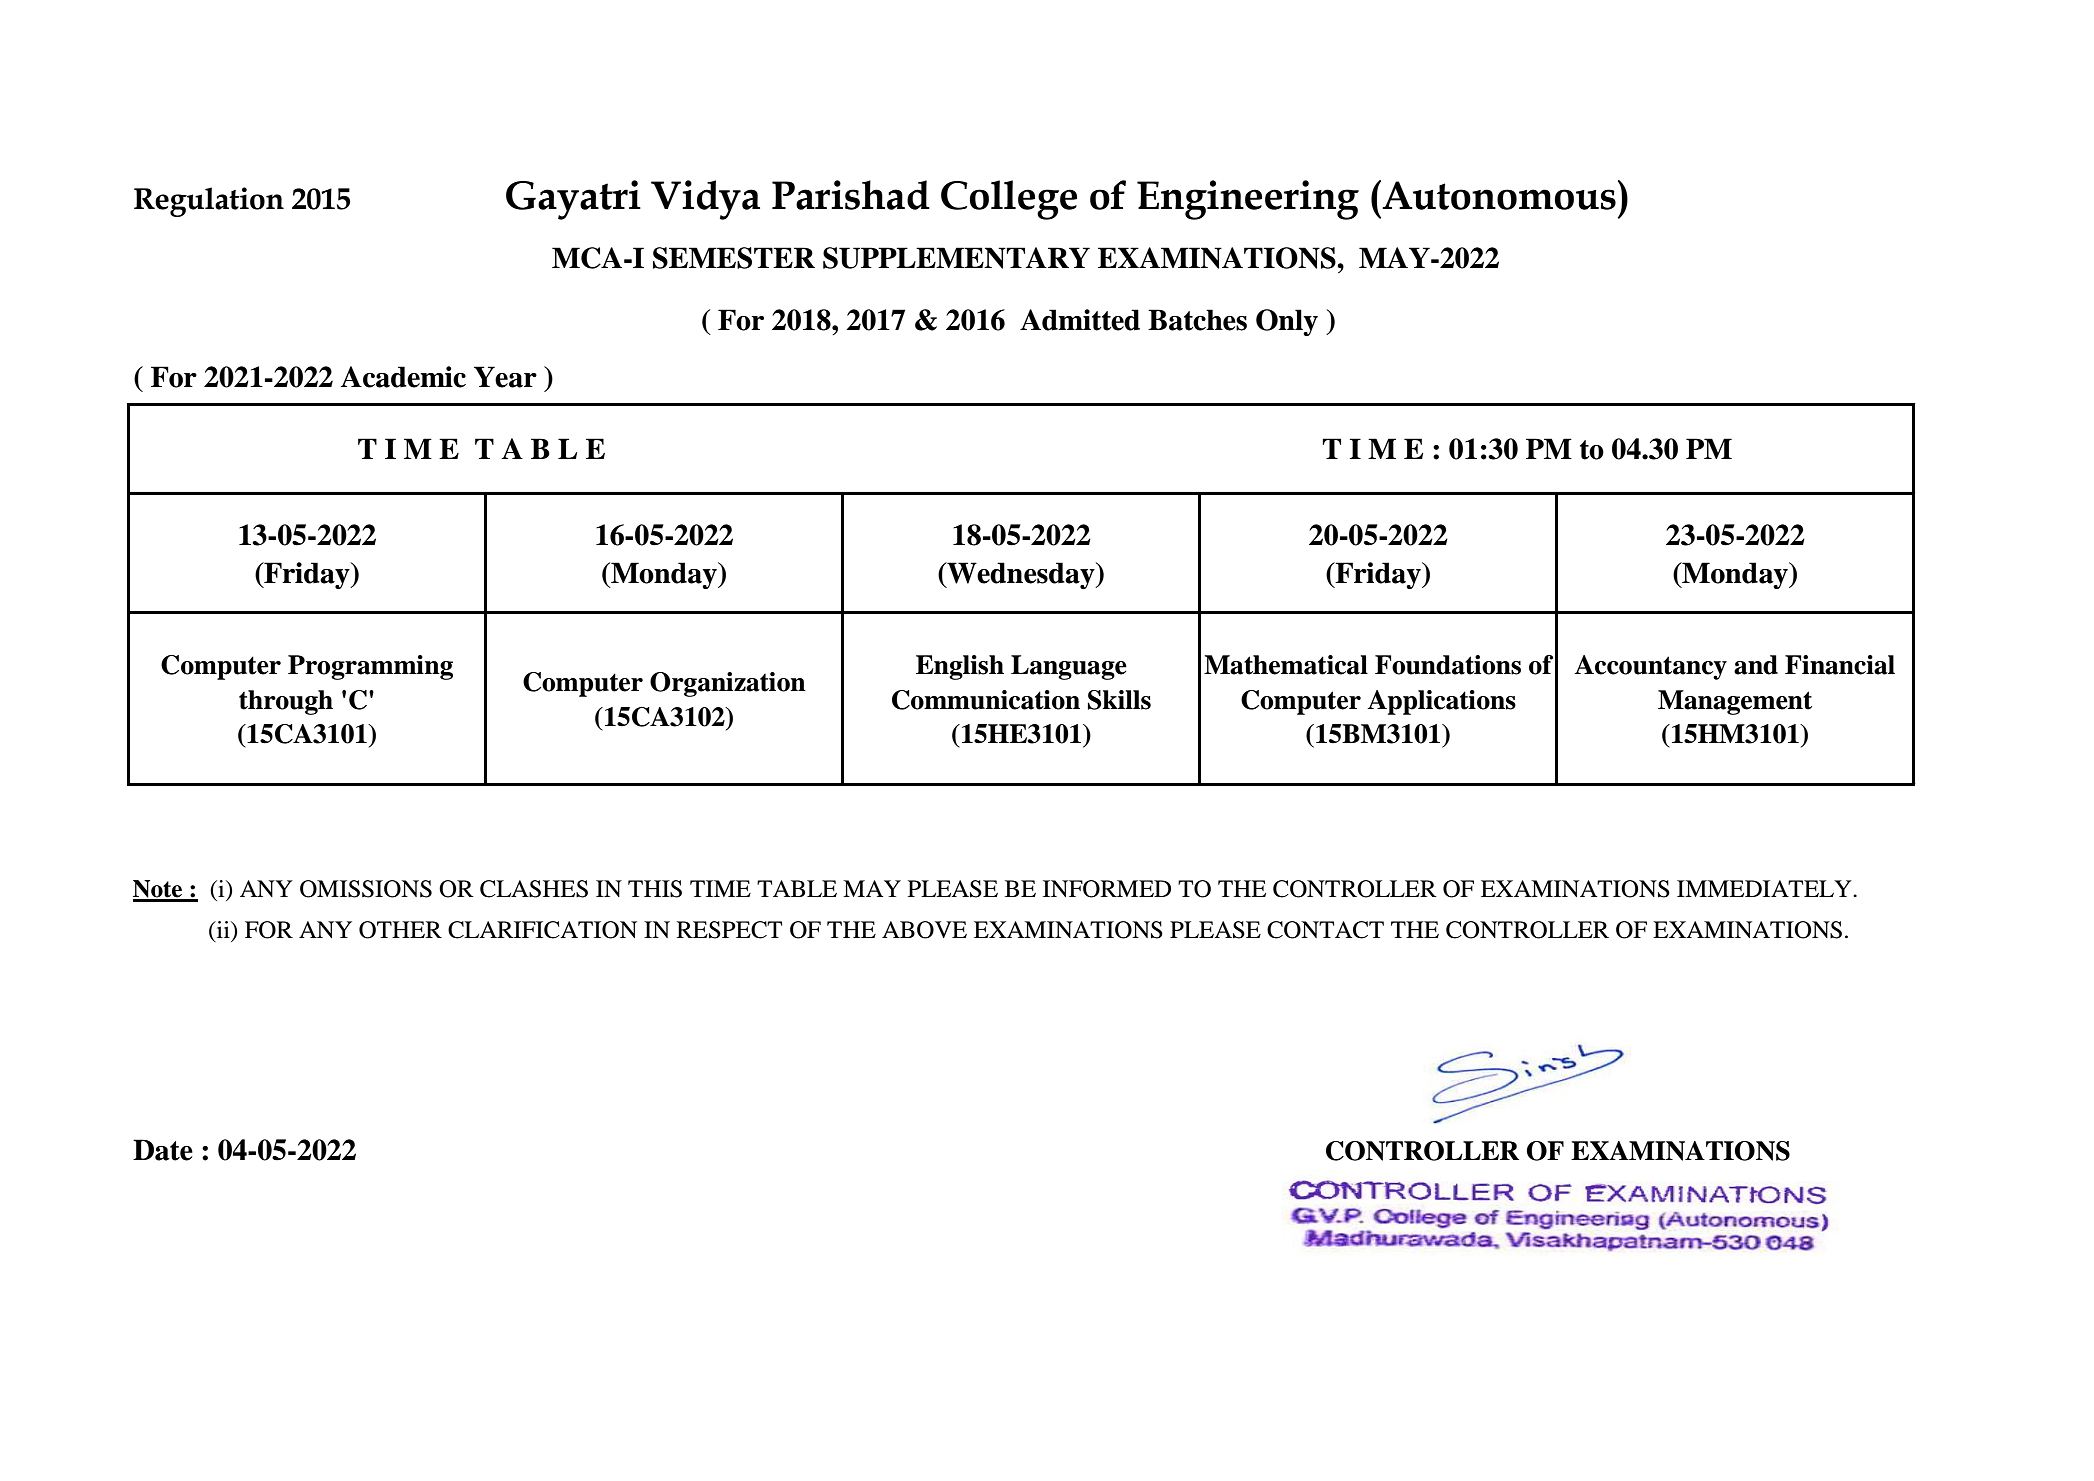 The height and width of the screenshot is (1481, 2094). Describe the element at coordinates (1499, 195) in the screenshot. I see `Autonomous` at that location.
